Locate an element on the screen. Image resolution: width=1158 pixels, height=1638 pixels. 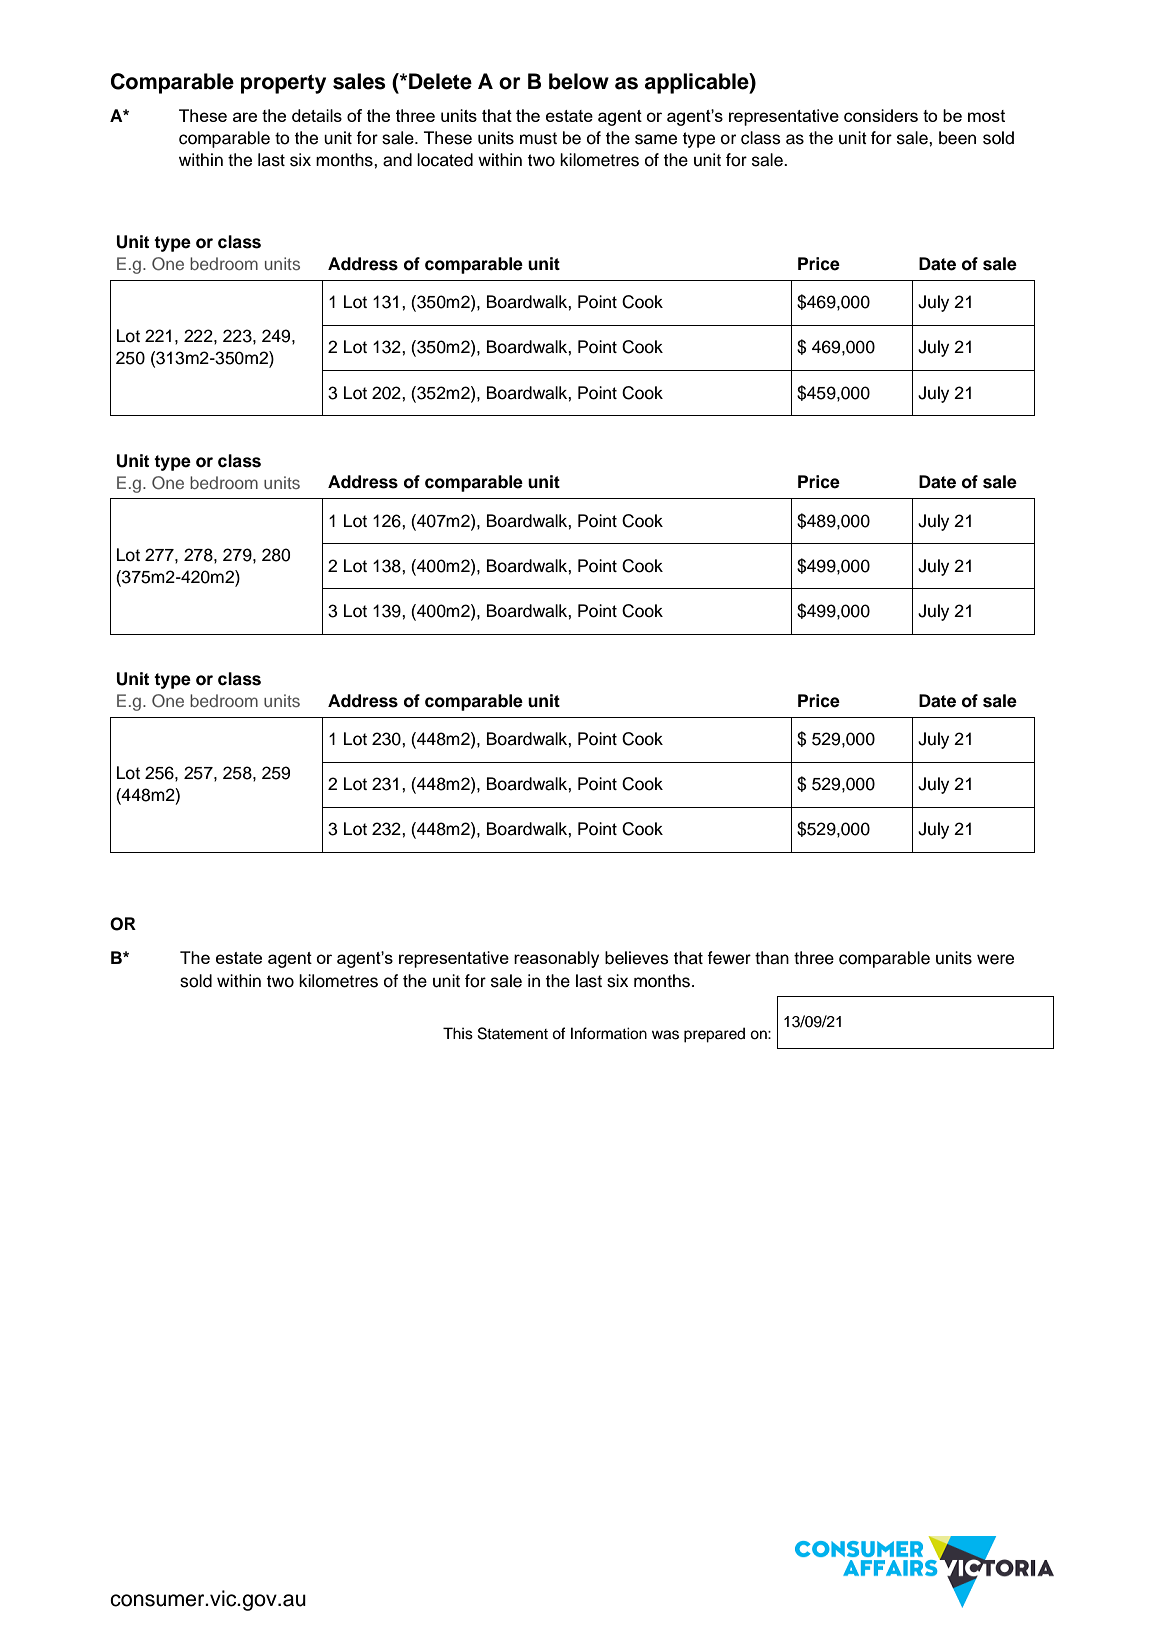
same is located at coordinates (656, 139).
